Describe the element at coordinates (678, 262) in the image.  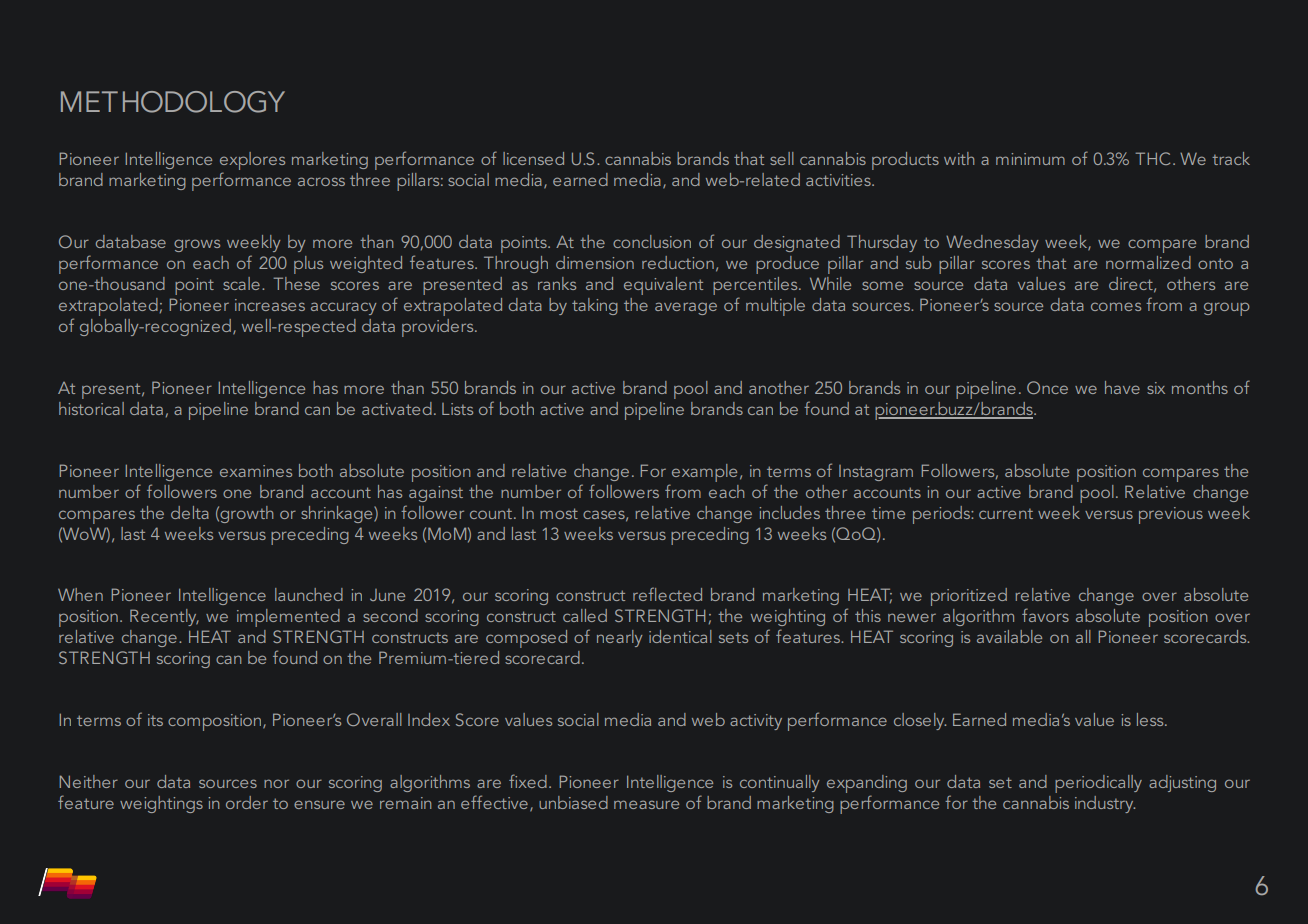
I see `reduction` at that location.
